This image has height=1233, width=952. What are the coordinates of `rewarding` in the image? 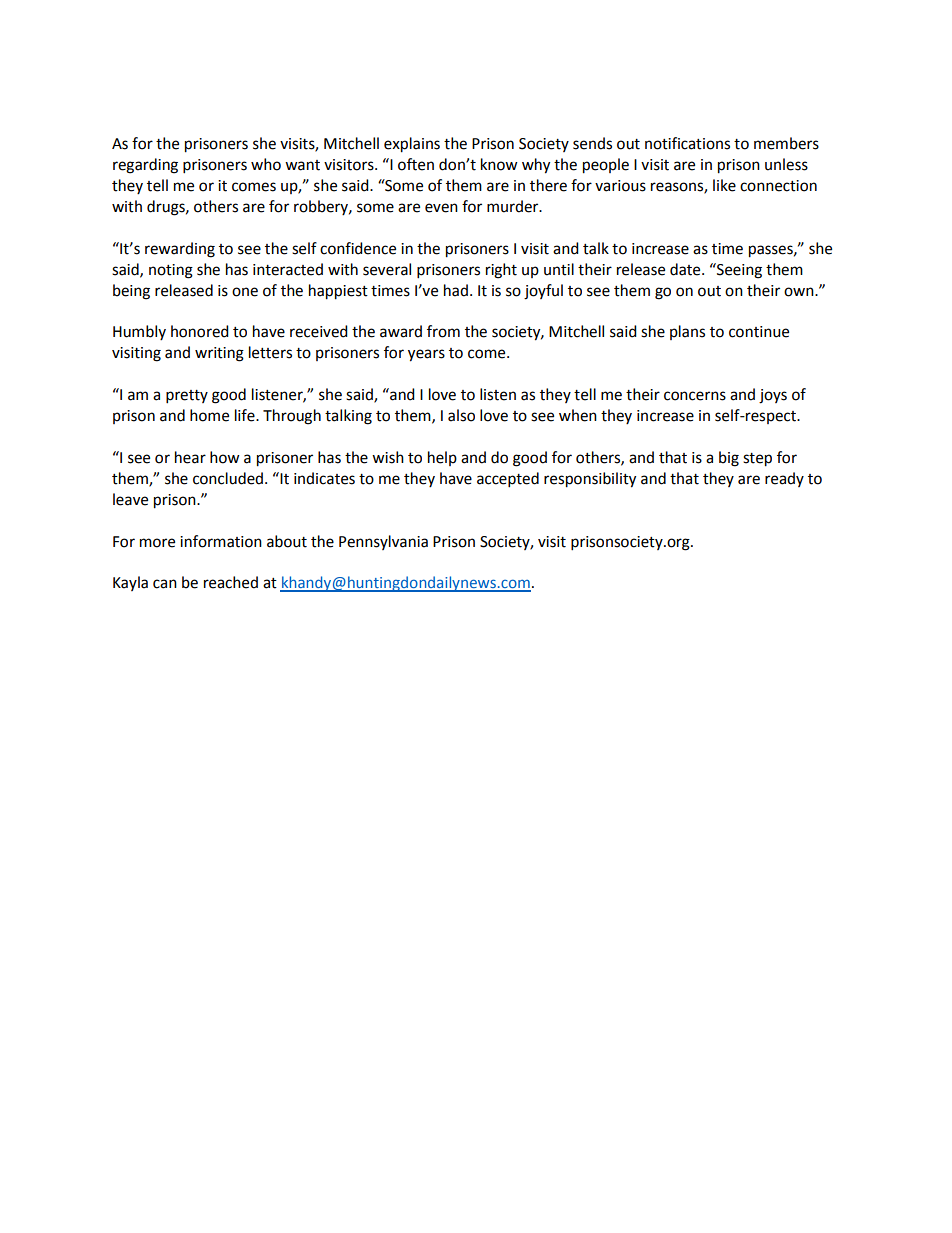 It's located at (180, 250).
